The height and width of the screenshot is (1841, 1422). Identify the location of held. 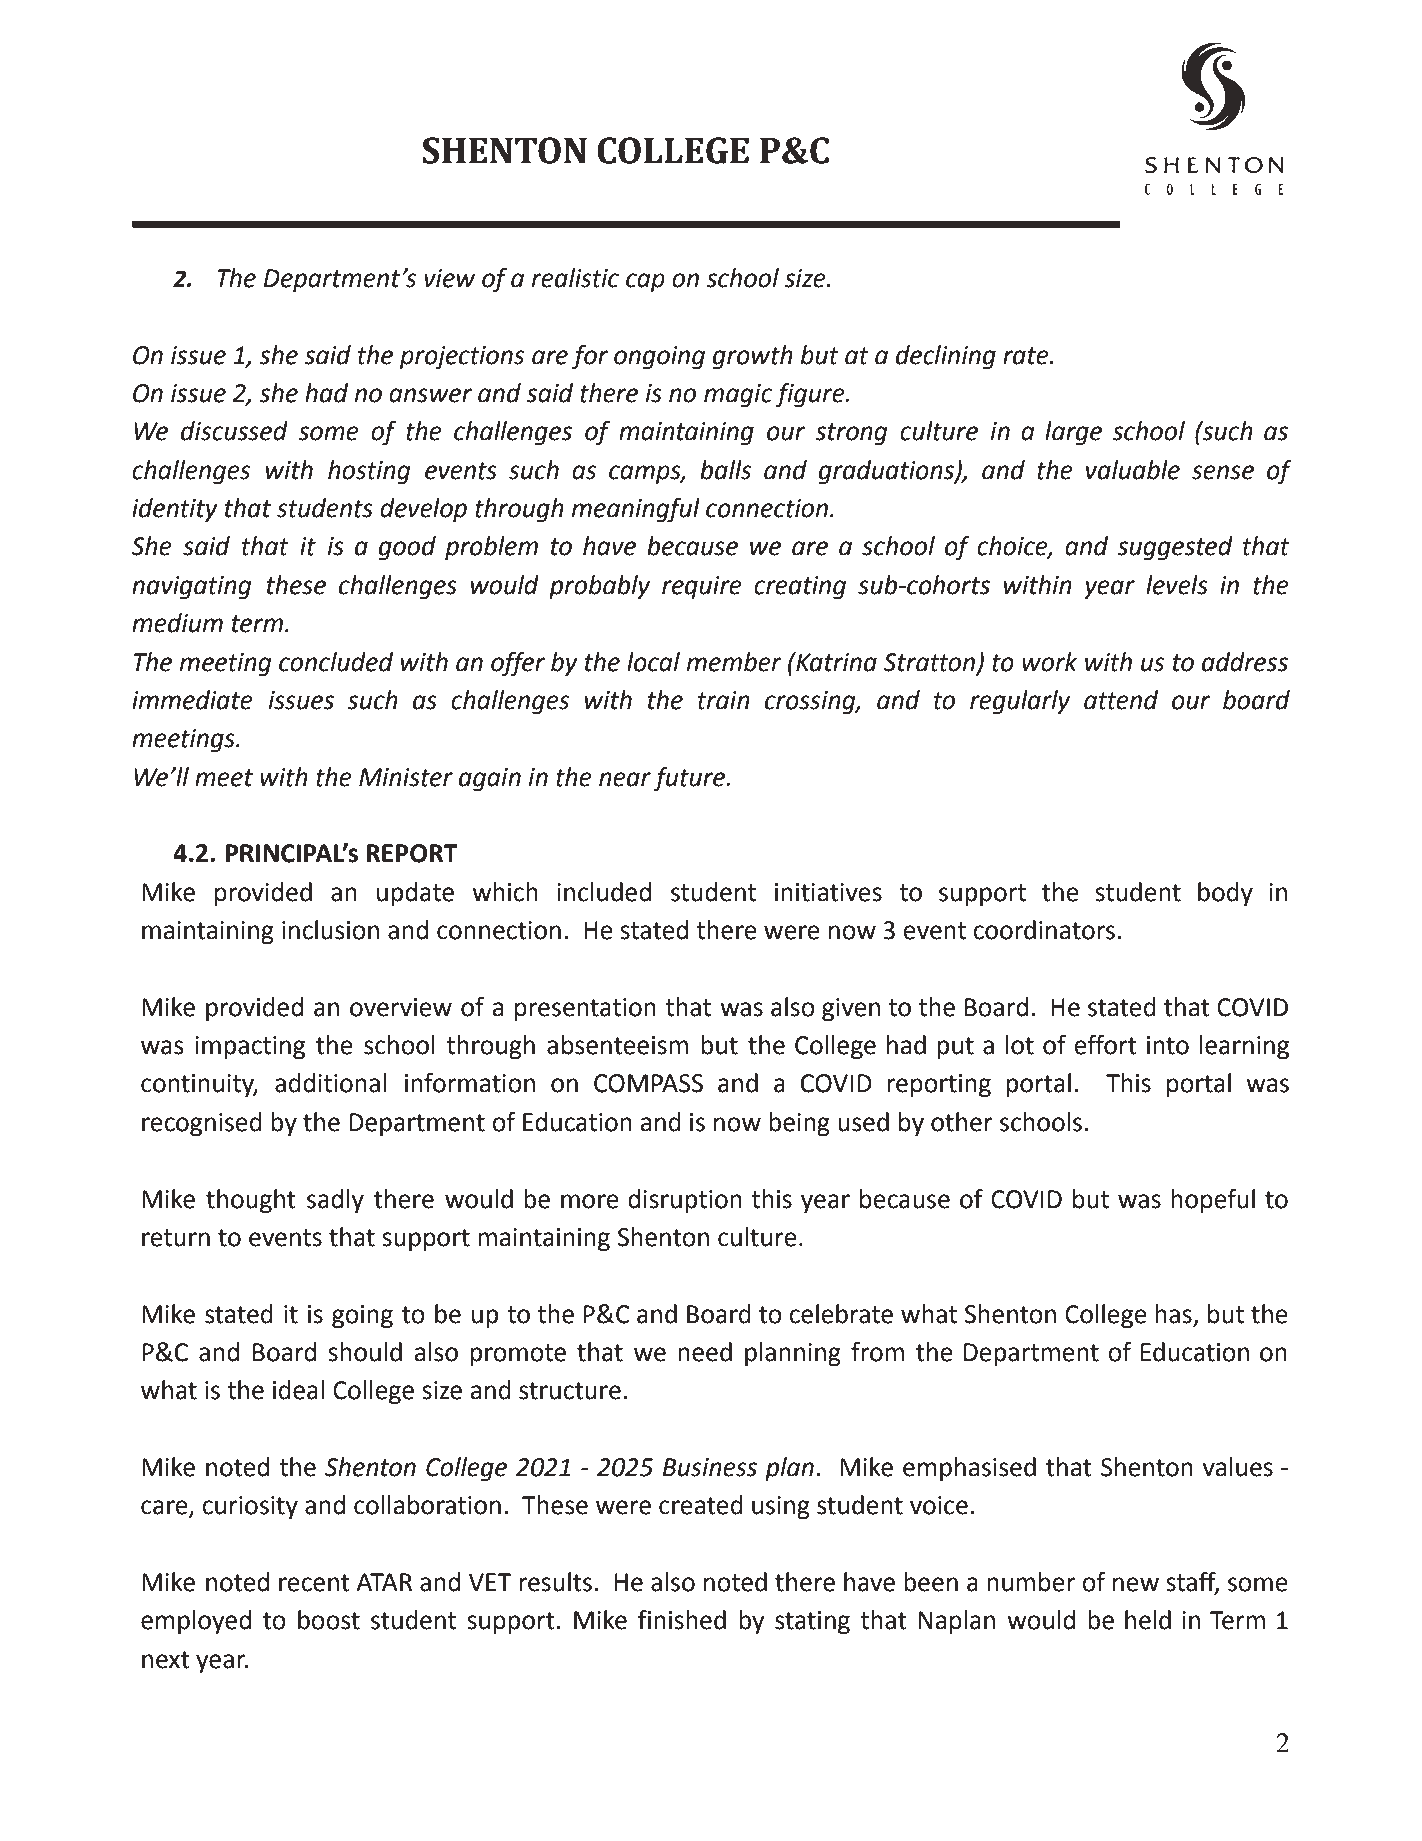
(1148, 1620).
